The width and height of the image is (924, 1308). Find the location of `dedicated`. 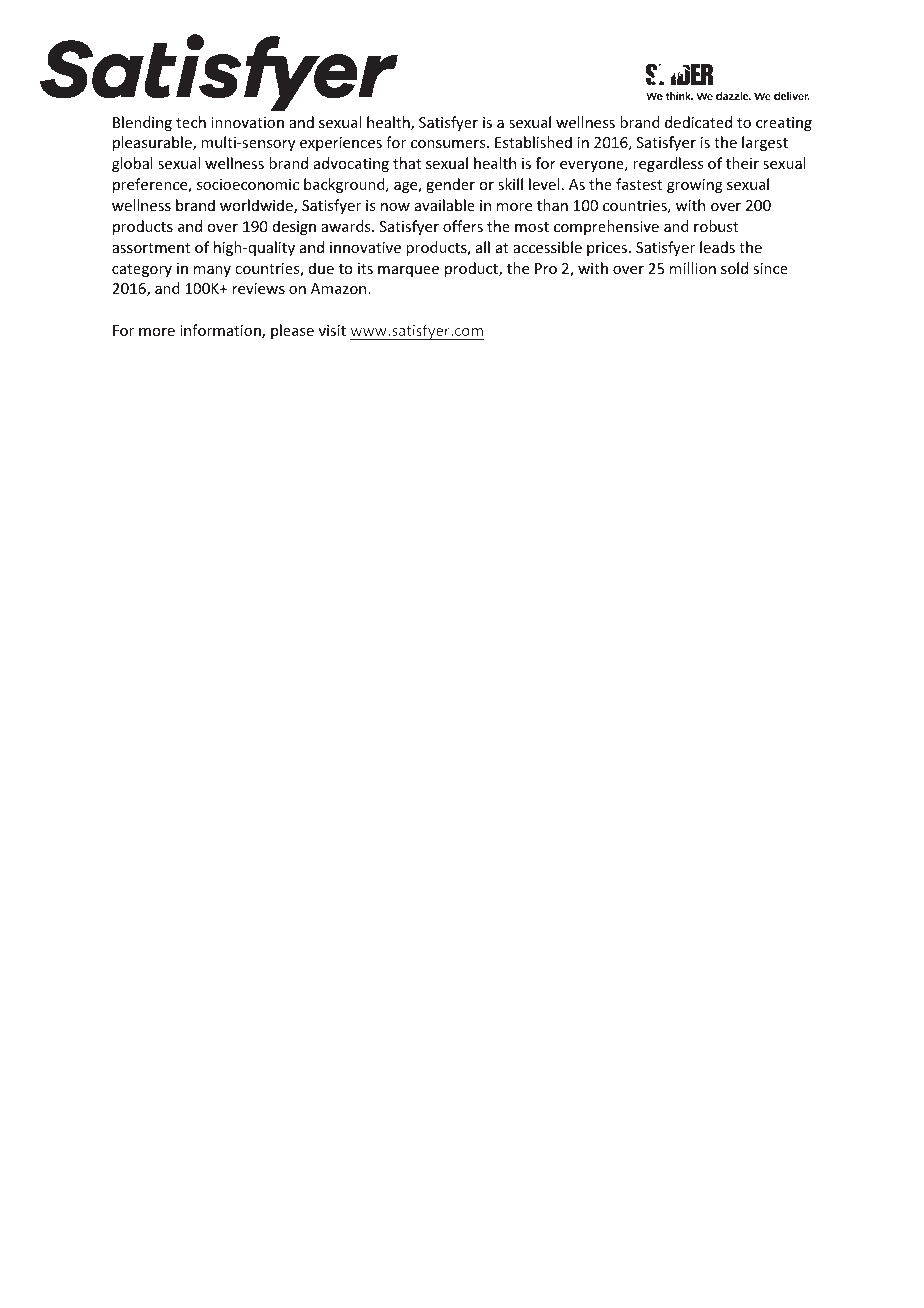

dedicated is located at coordinates (698, 122).
